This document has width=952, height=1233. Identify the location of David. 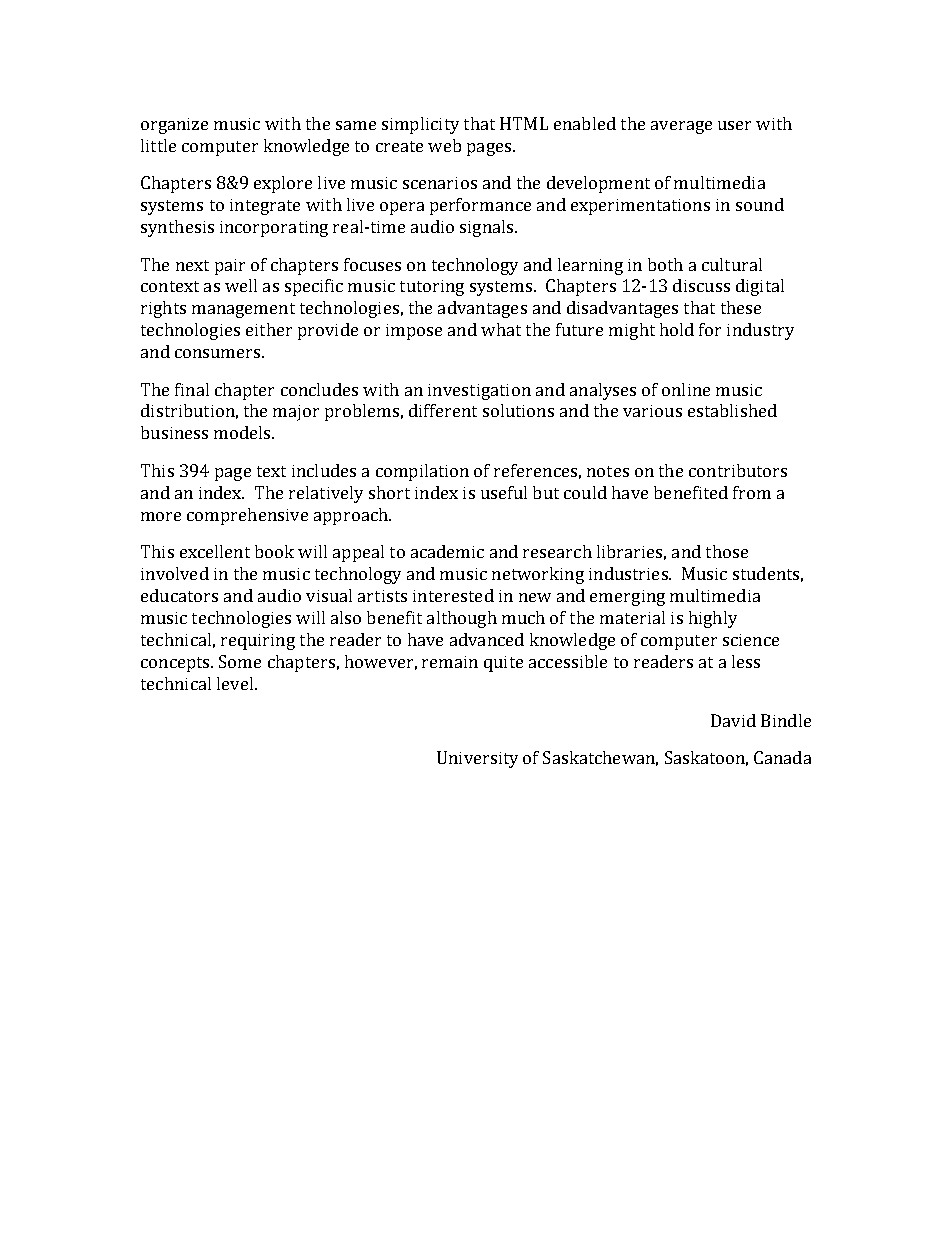
(733, 720).
